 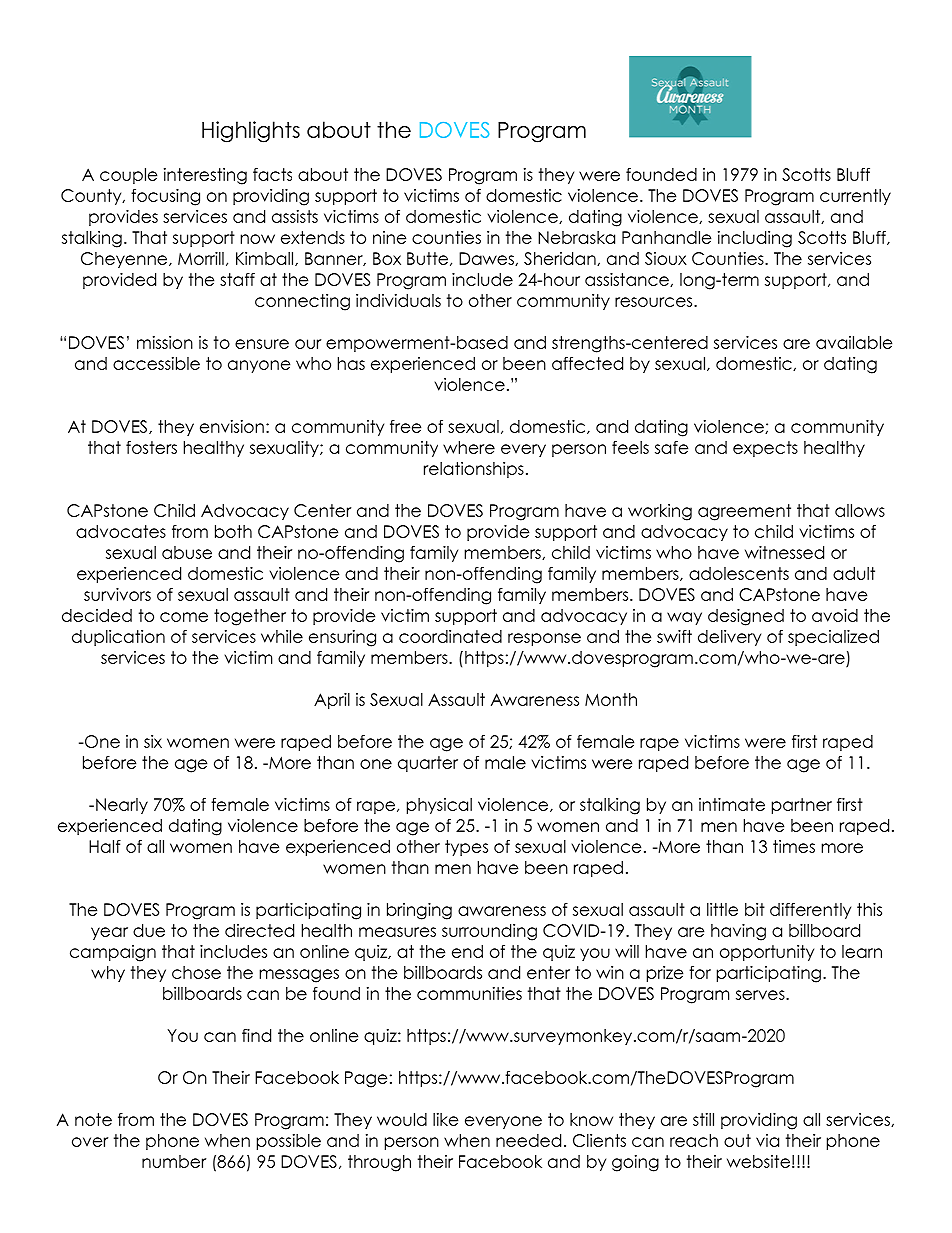 I want to click on number, so click(x=174, y=1161).
